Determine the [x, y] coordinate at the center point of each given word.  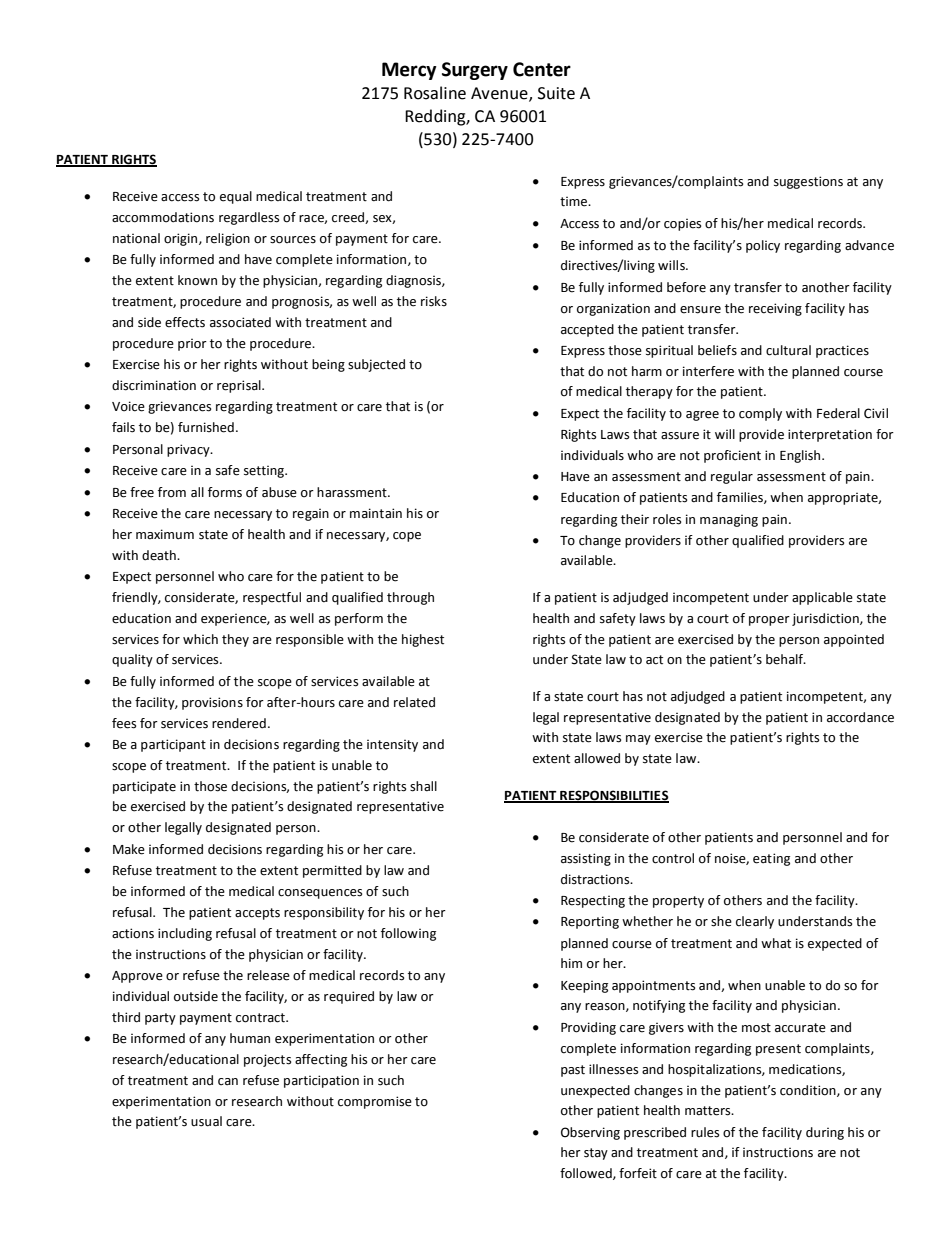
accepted [587, 330]
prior [192, 344]
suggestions [808, 182]
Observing [590, 1133]
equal [236, 197]
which [200, 639]
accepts [257, 914]
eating [771, 859]
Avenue [500, 94]
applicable [822, 598]
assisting [586, 859]
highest [423, 640]
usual [206, 1121]
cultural [788, 350]
